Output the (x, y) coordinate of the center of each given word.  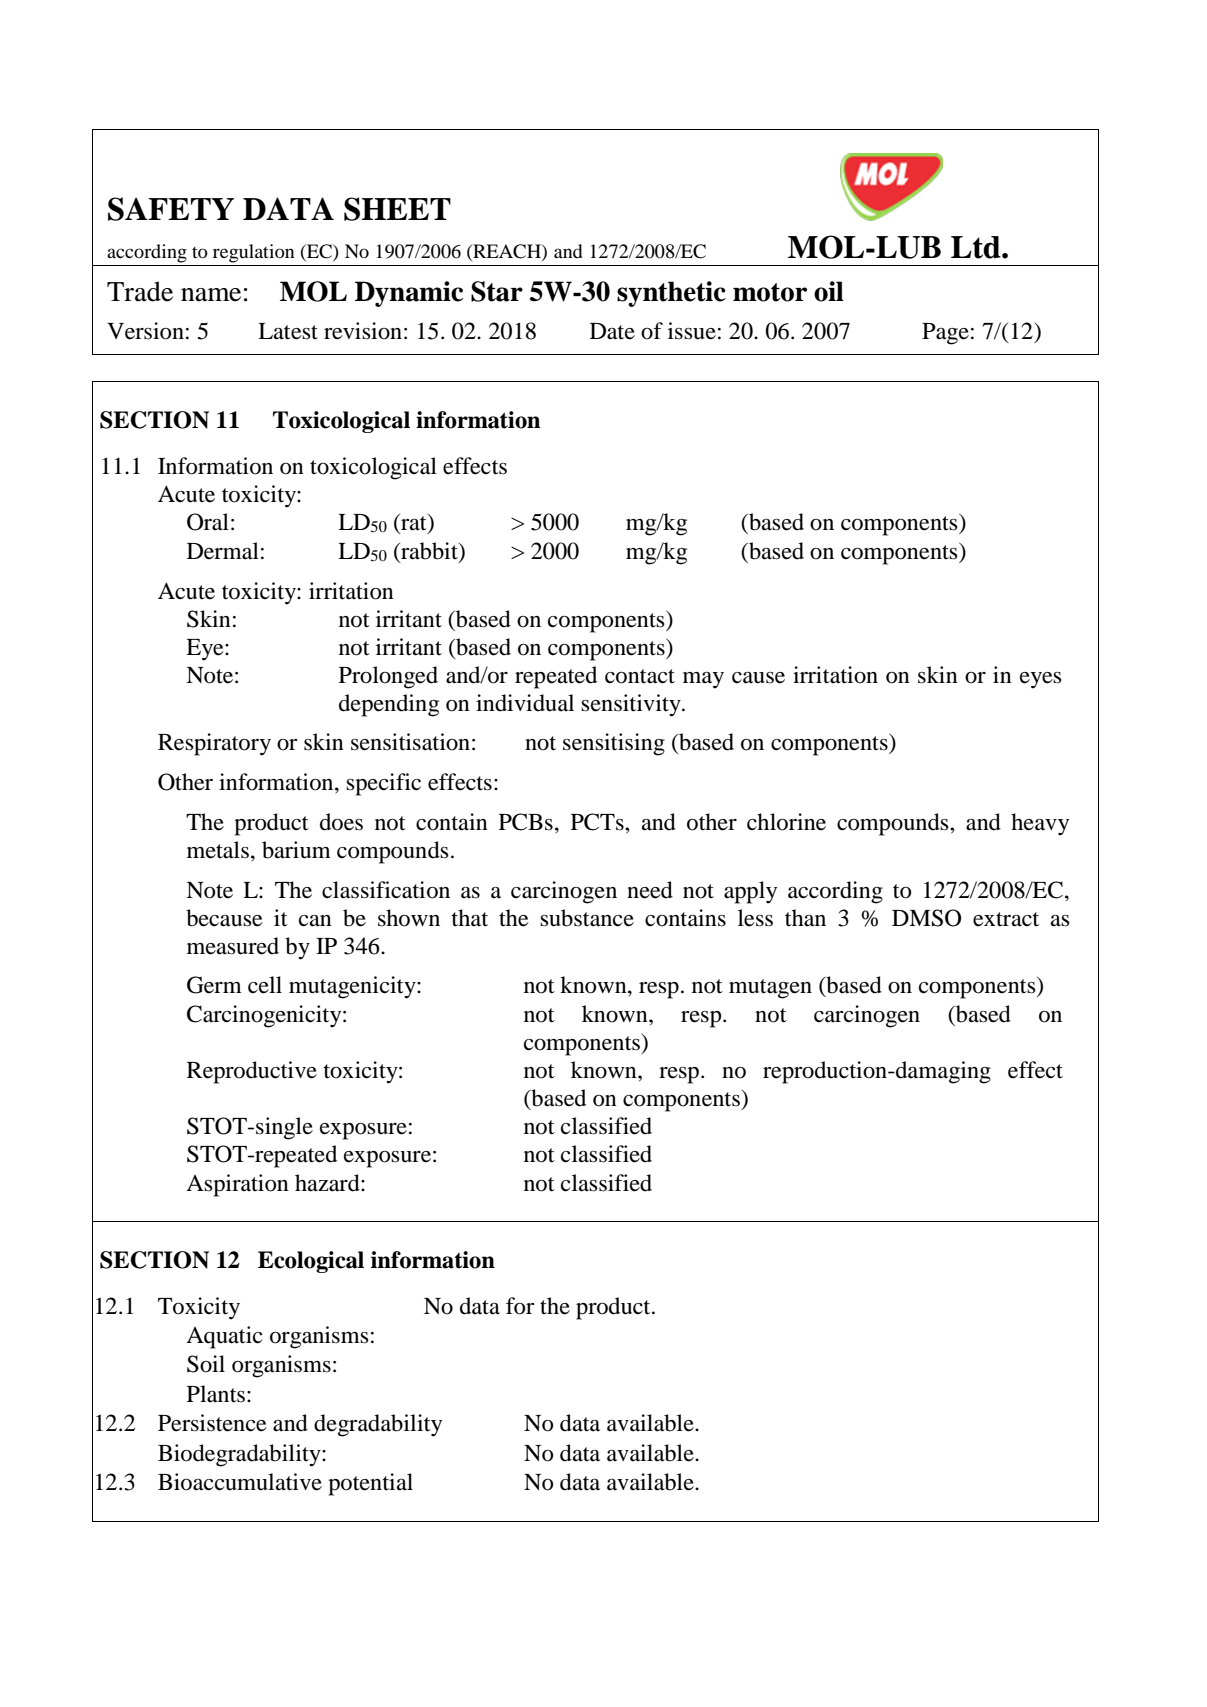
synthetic (671, 294)
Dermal (223, 551)
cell (265, 985)
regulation (254, 253)
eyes (1041, 680)
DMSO (926, 918)
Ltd (977, 247)
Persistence (212, 1423)
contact (640, 676)
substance (587, 918)
